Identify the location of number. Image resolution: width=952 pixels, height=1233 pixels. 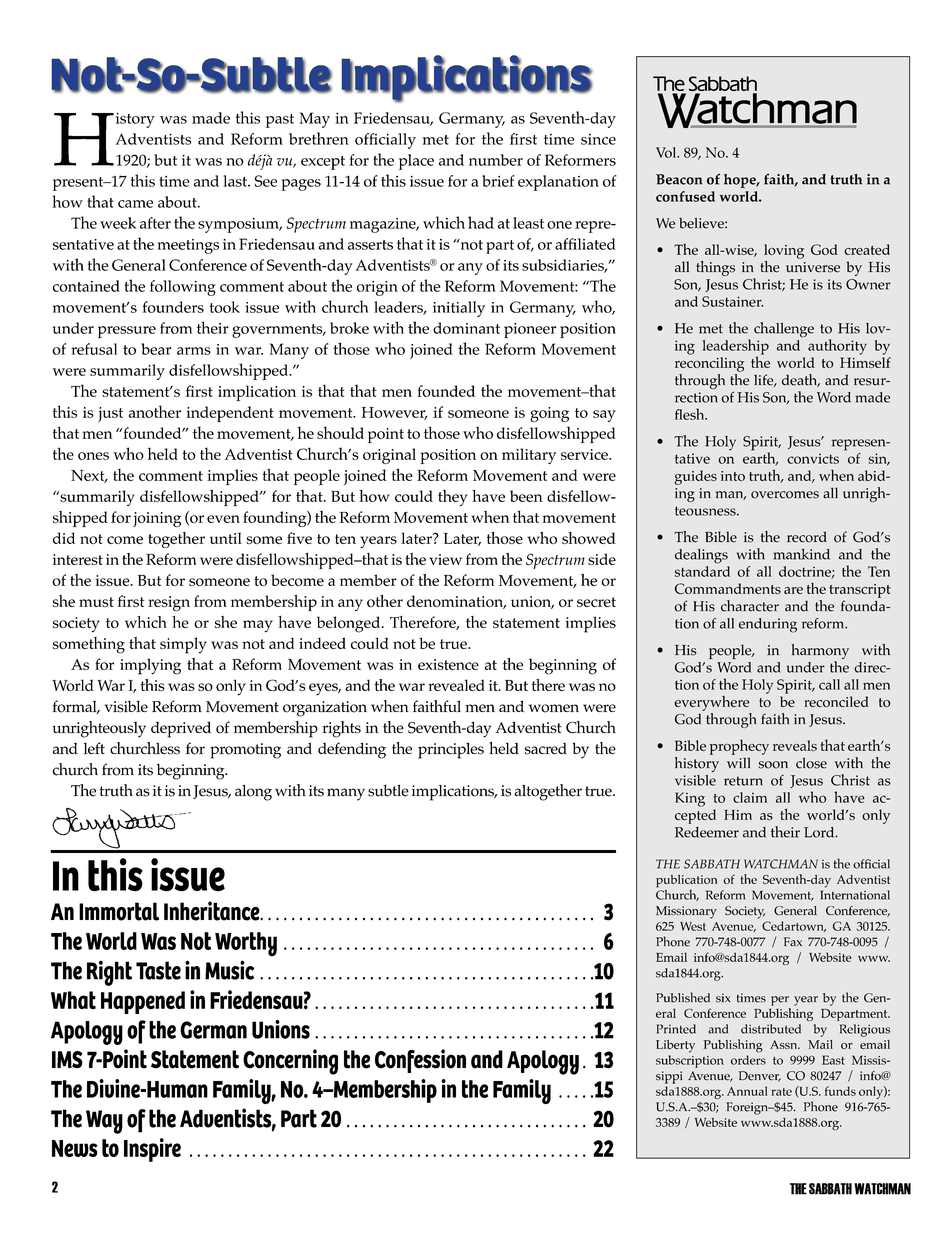
(496, 160).
